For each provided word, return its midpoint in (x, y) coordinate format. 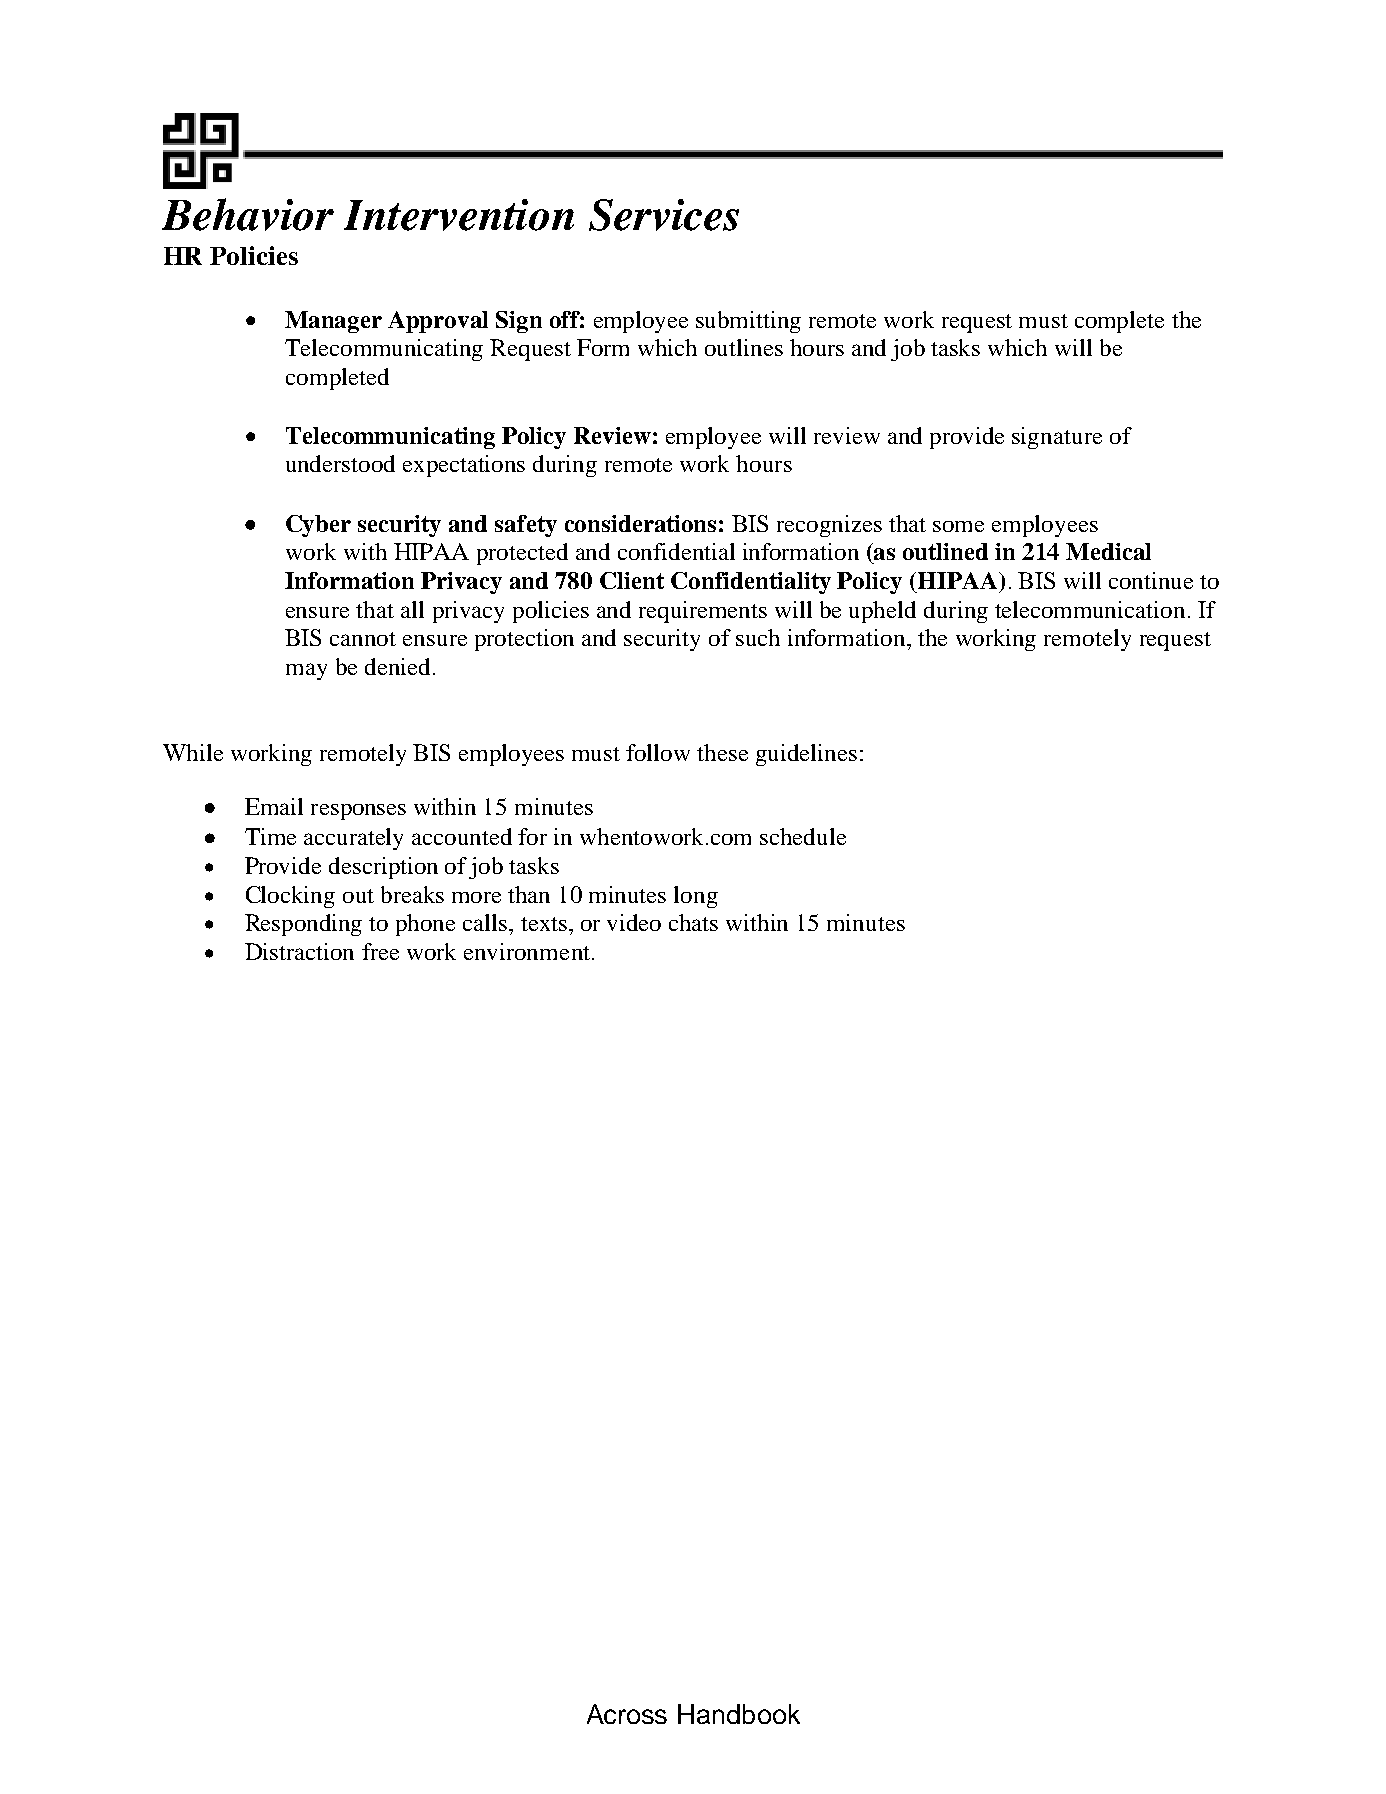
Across (627, 1714)
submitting (748, 322)
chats (693, 922)
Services (664, 215)
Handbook (739, 1714)
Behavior (248, 214)
